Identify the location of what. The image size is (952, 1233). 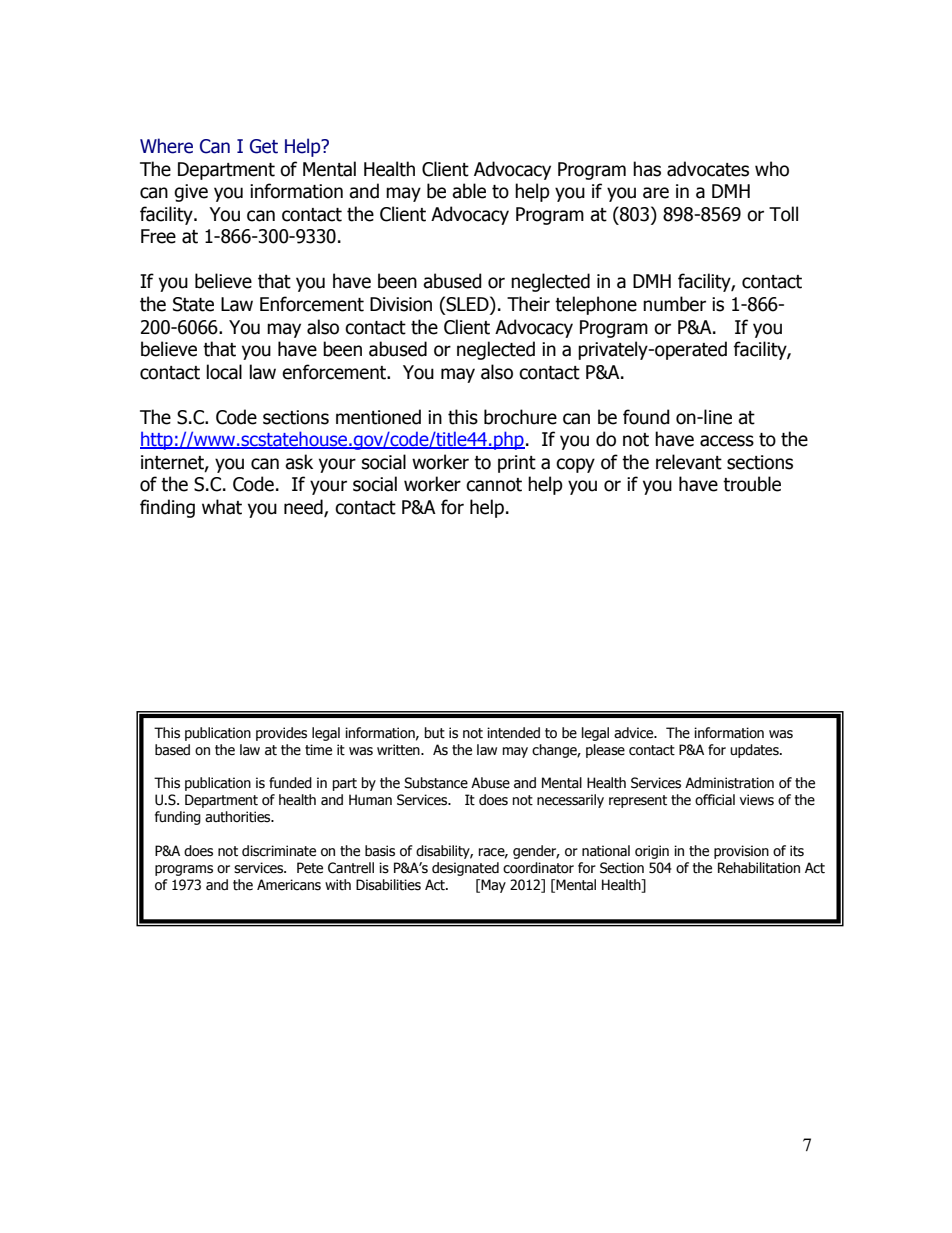
(222, 507).
